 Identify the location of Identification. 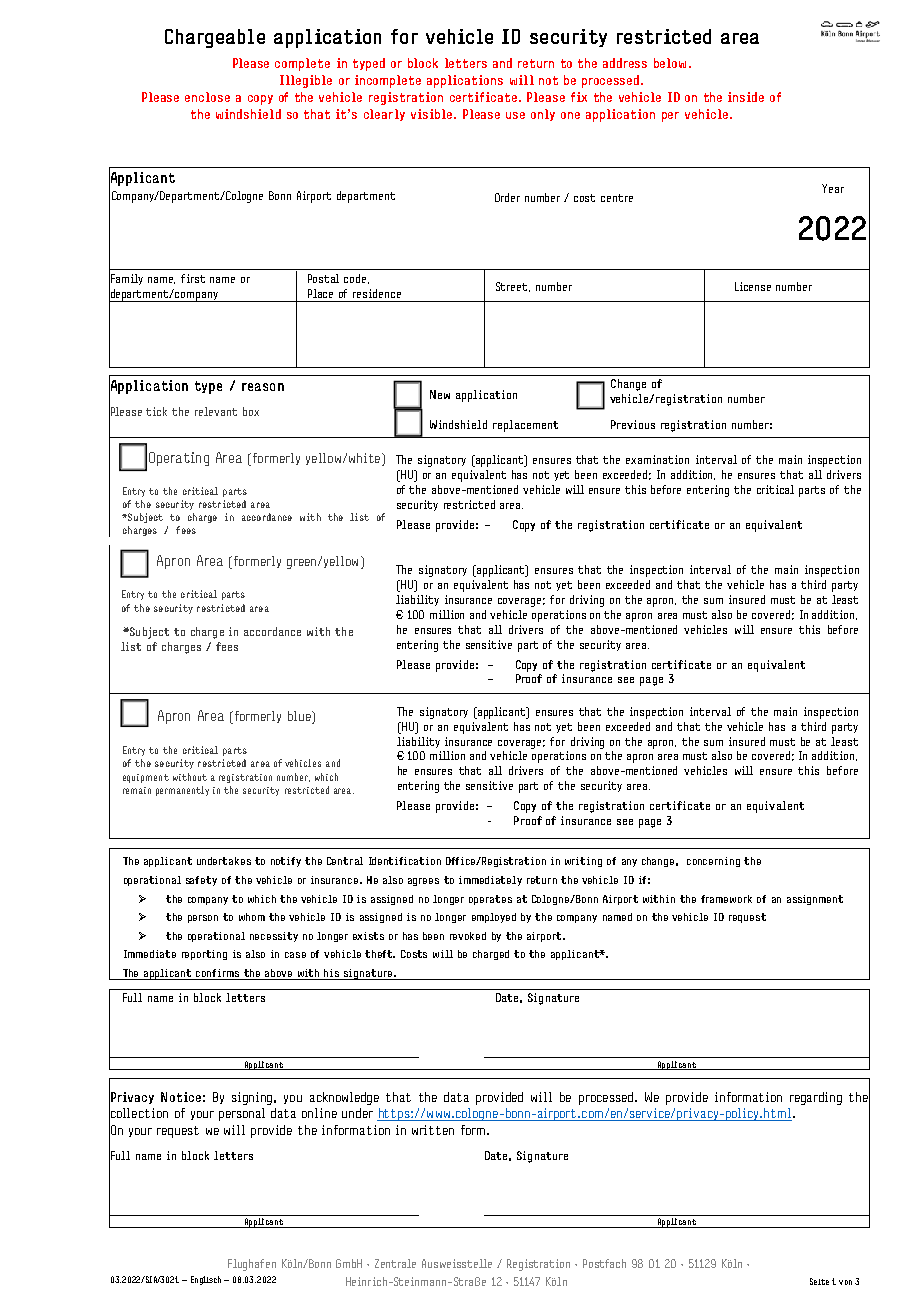
(405, 861).
